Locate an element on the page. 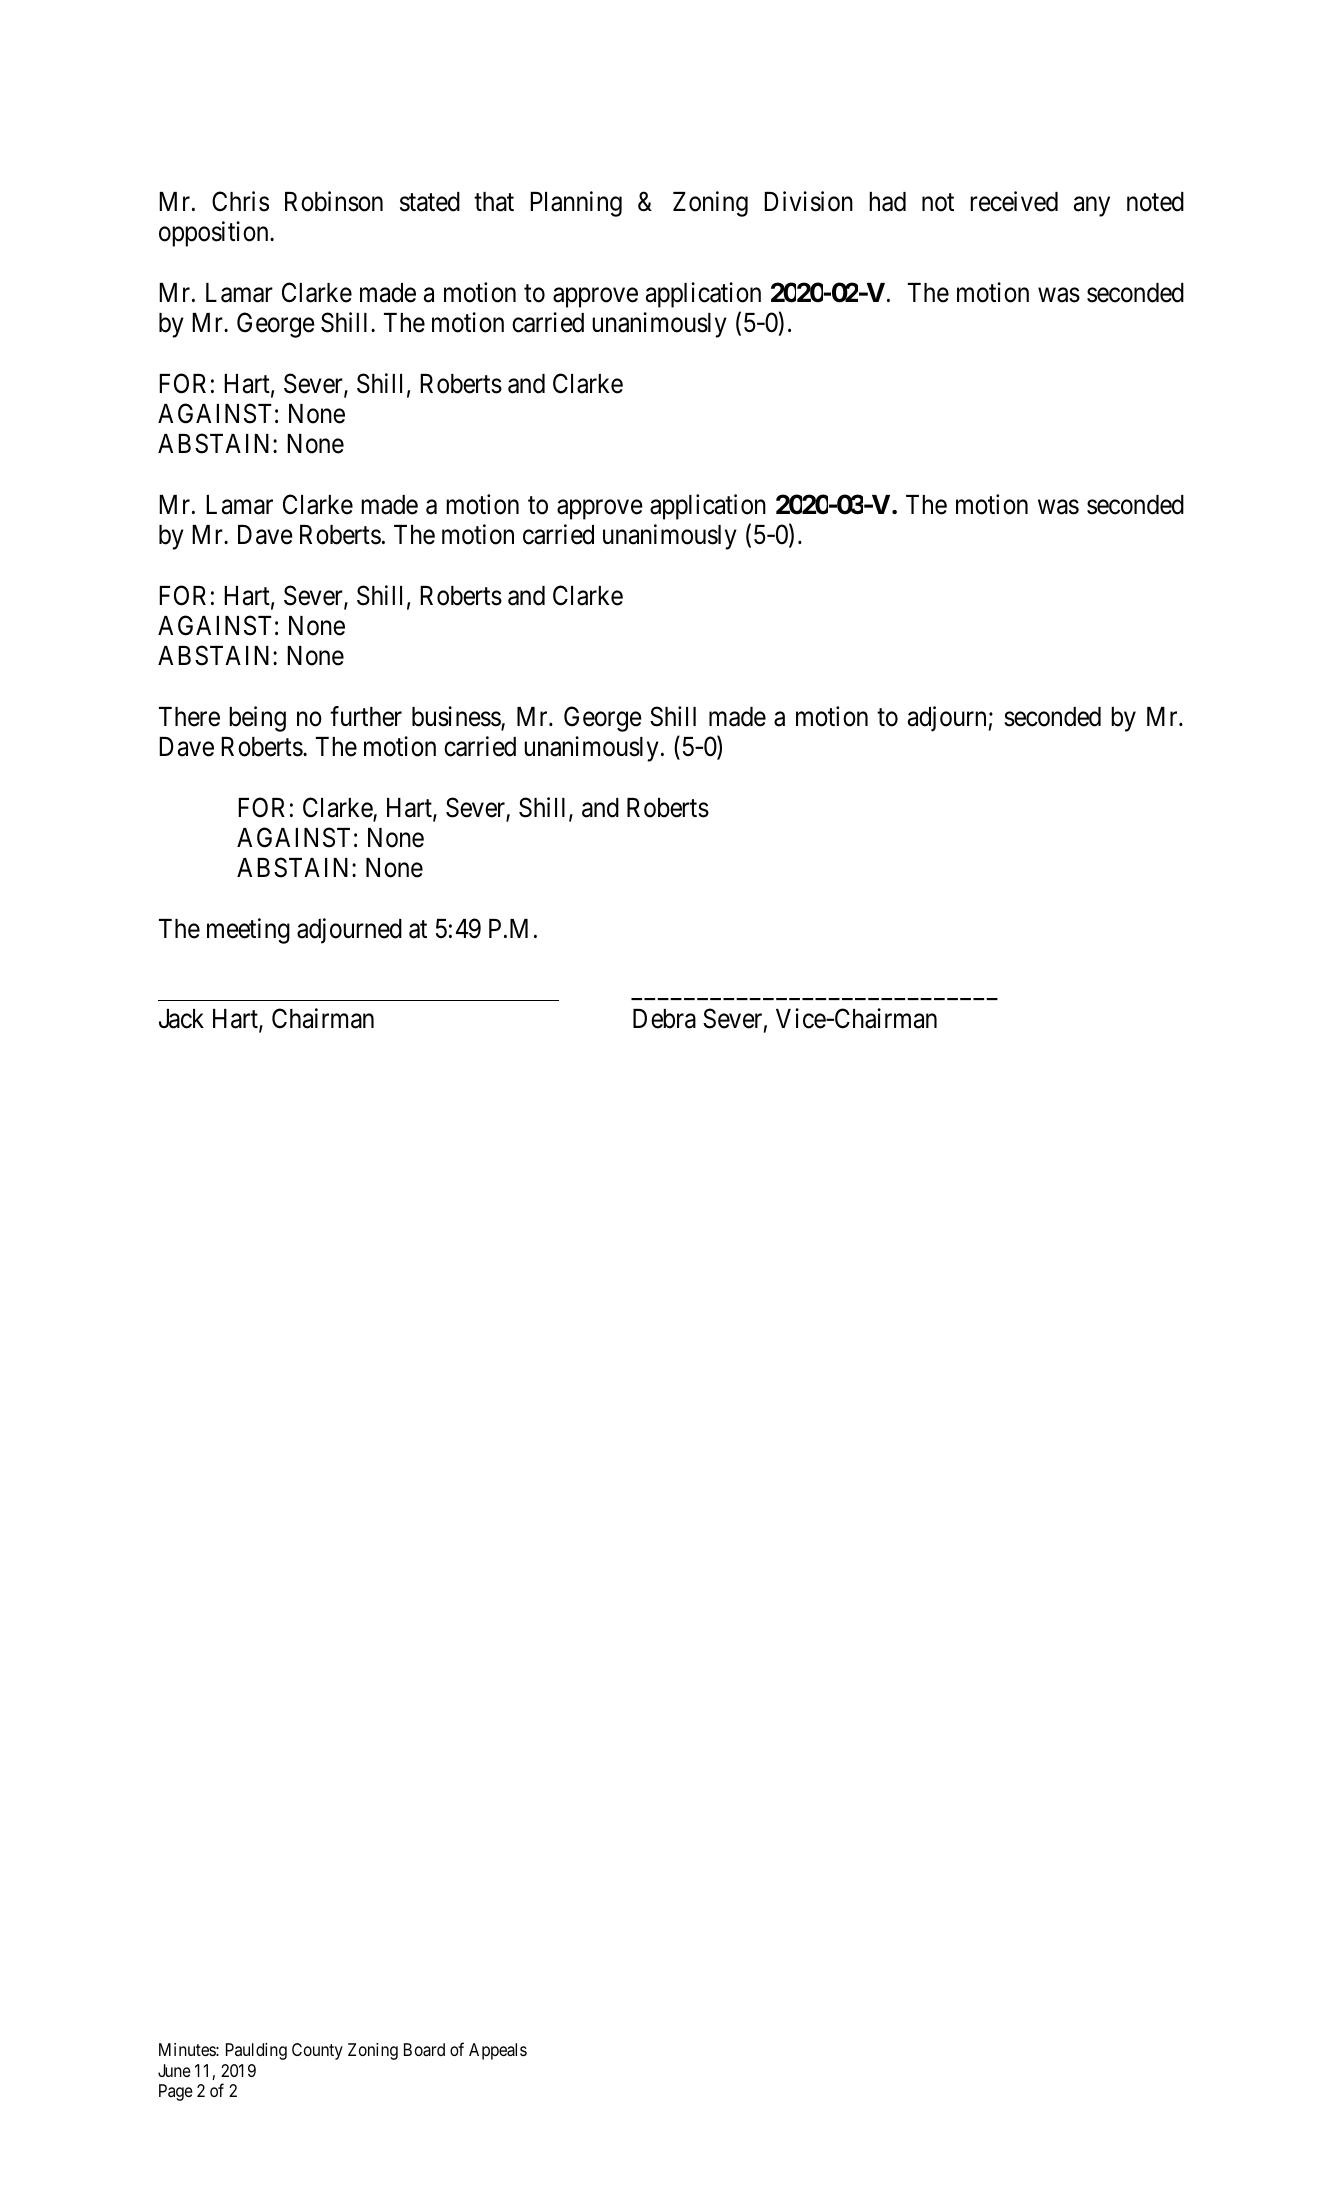 Image resolution: width=1342 pixels, height=2211 pixels. County is located at coordinates (317, 2051).
